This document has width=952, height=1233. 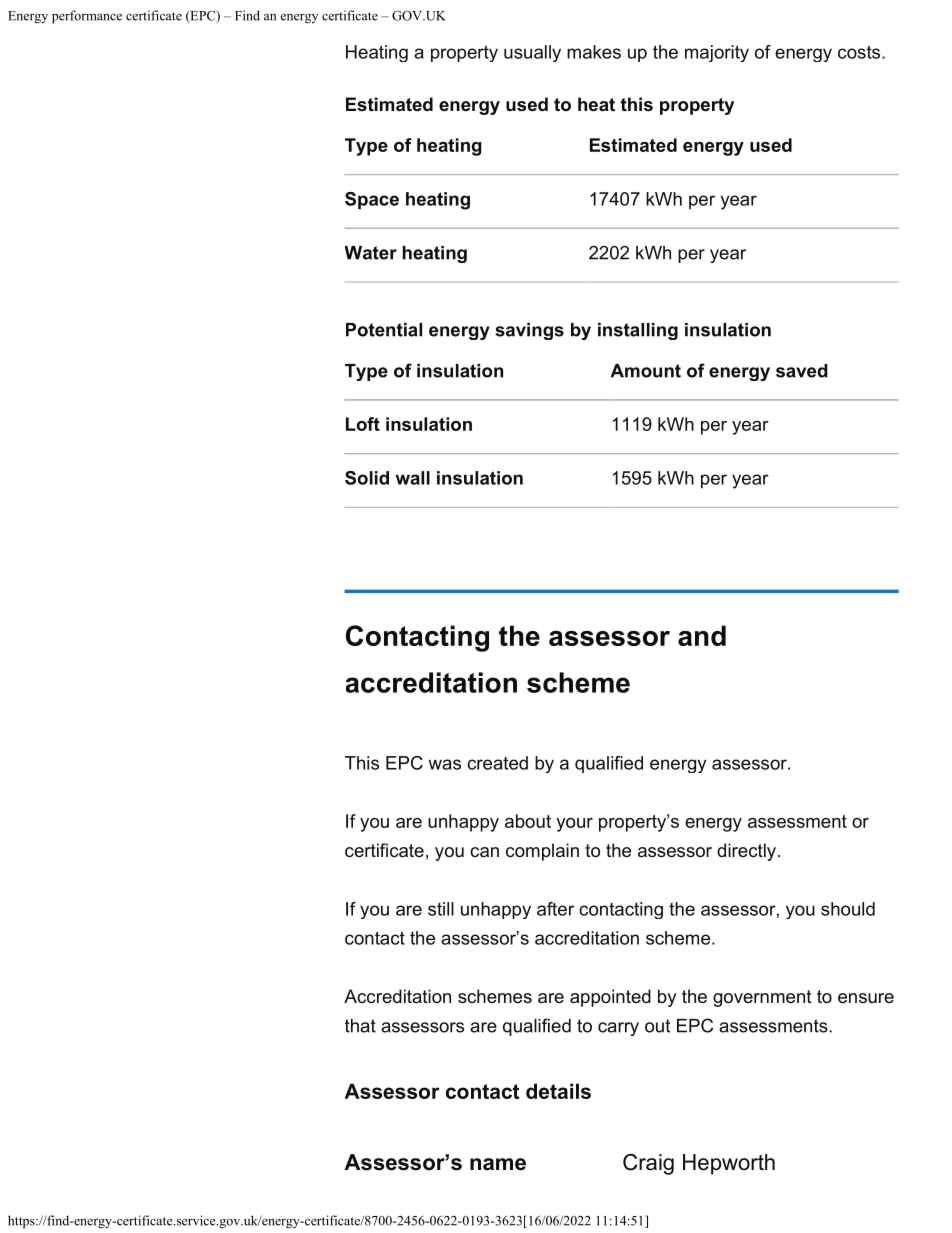 What do you see at coordinates (717, 53) in the document?
I see `majority` at bounding box center [717, 53].
